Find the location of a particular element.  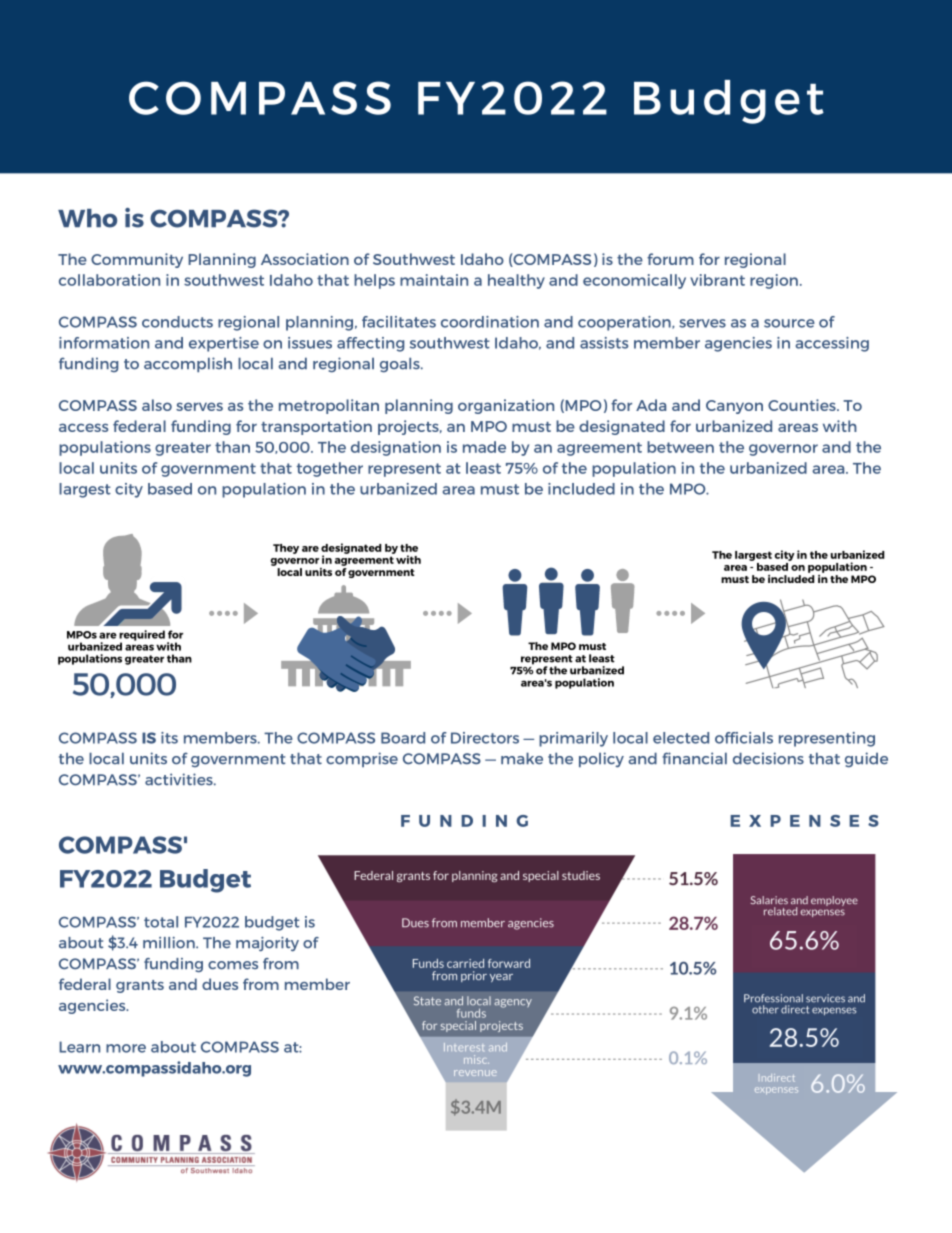

more is located at coordinates (126, 1048).
